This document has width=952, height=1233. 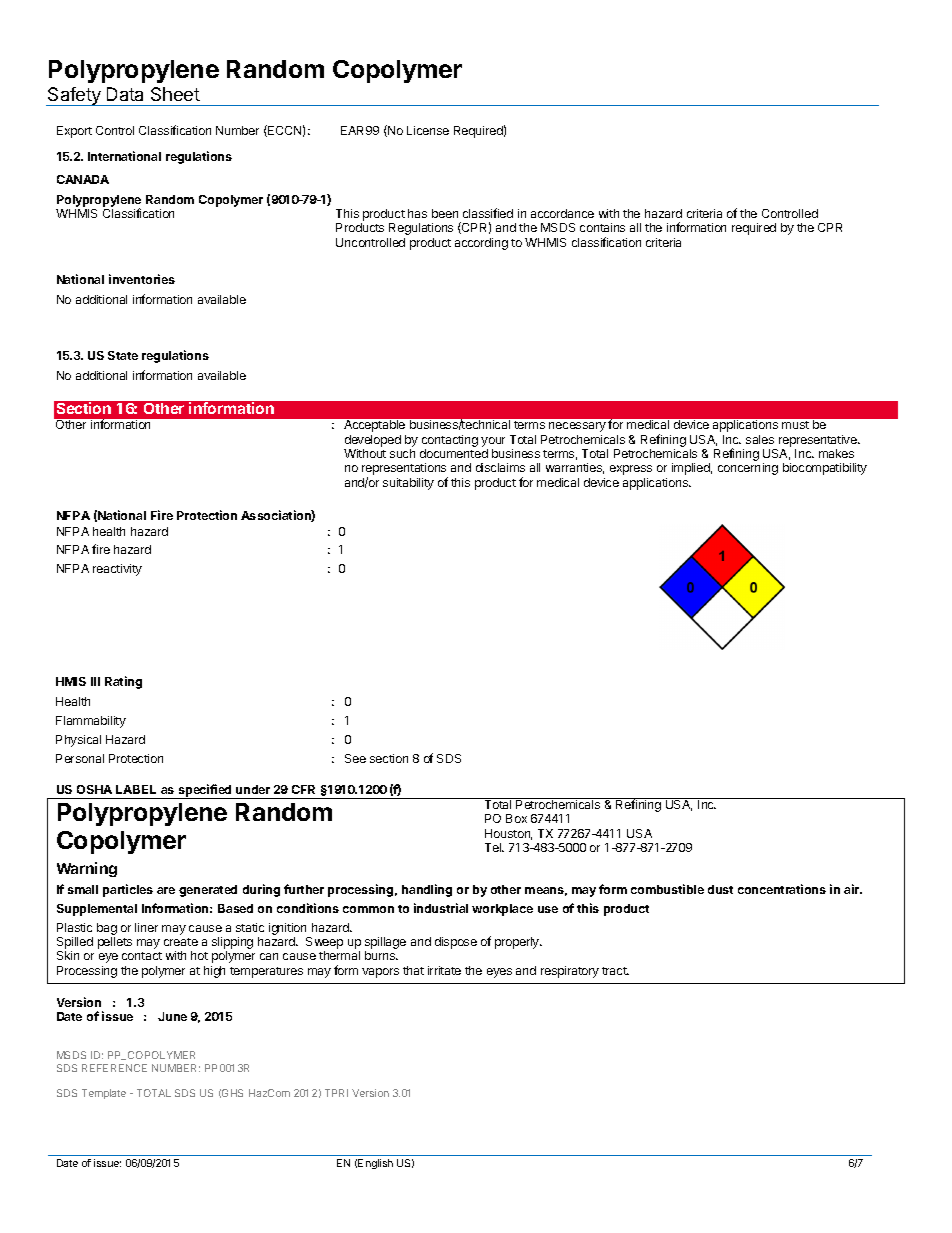 I want to click on REFERENCE, so click(x=114, y=1068).
